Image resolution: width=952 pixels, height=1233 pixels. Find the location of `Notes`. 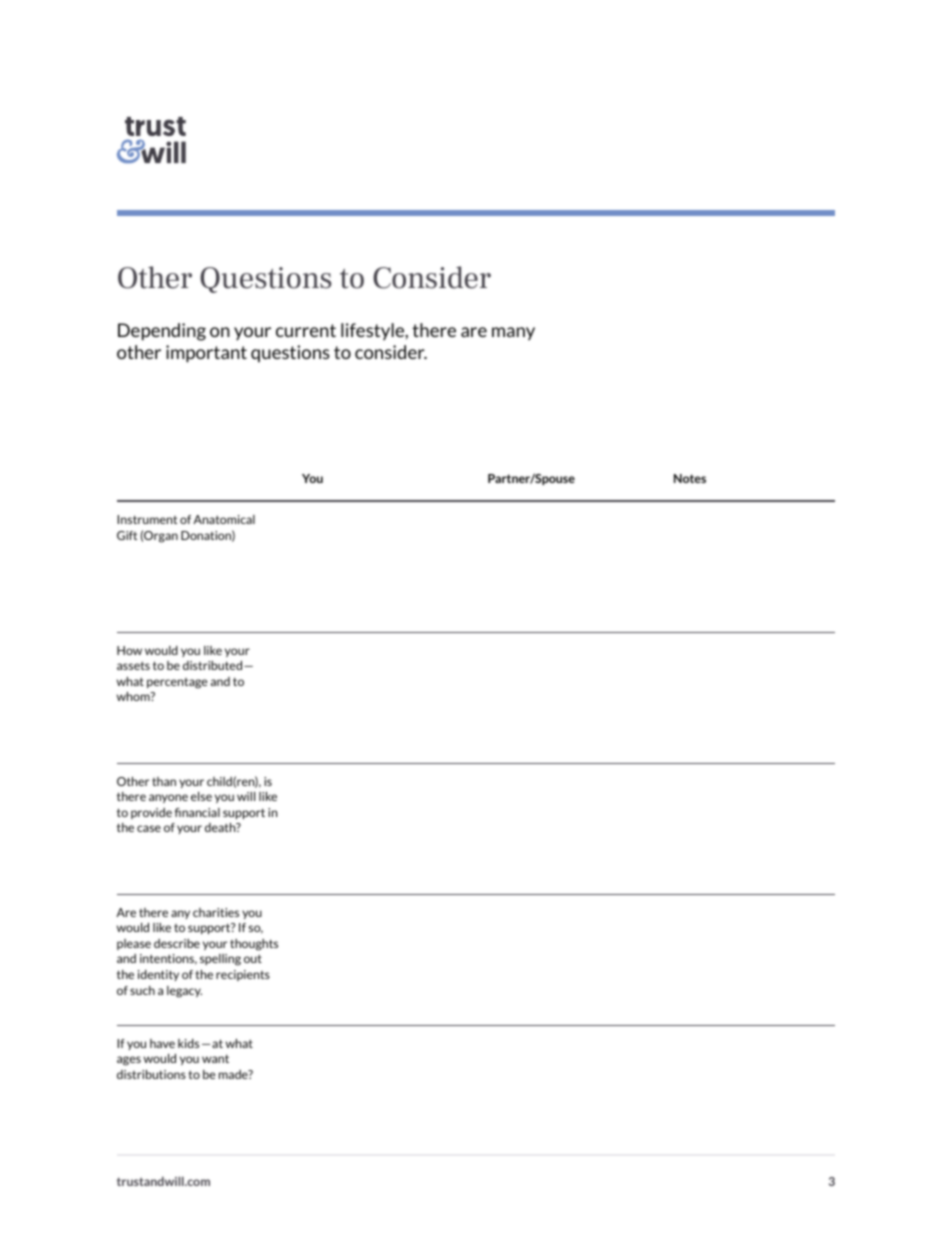

Notes is located at coordinates (690, 478).
